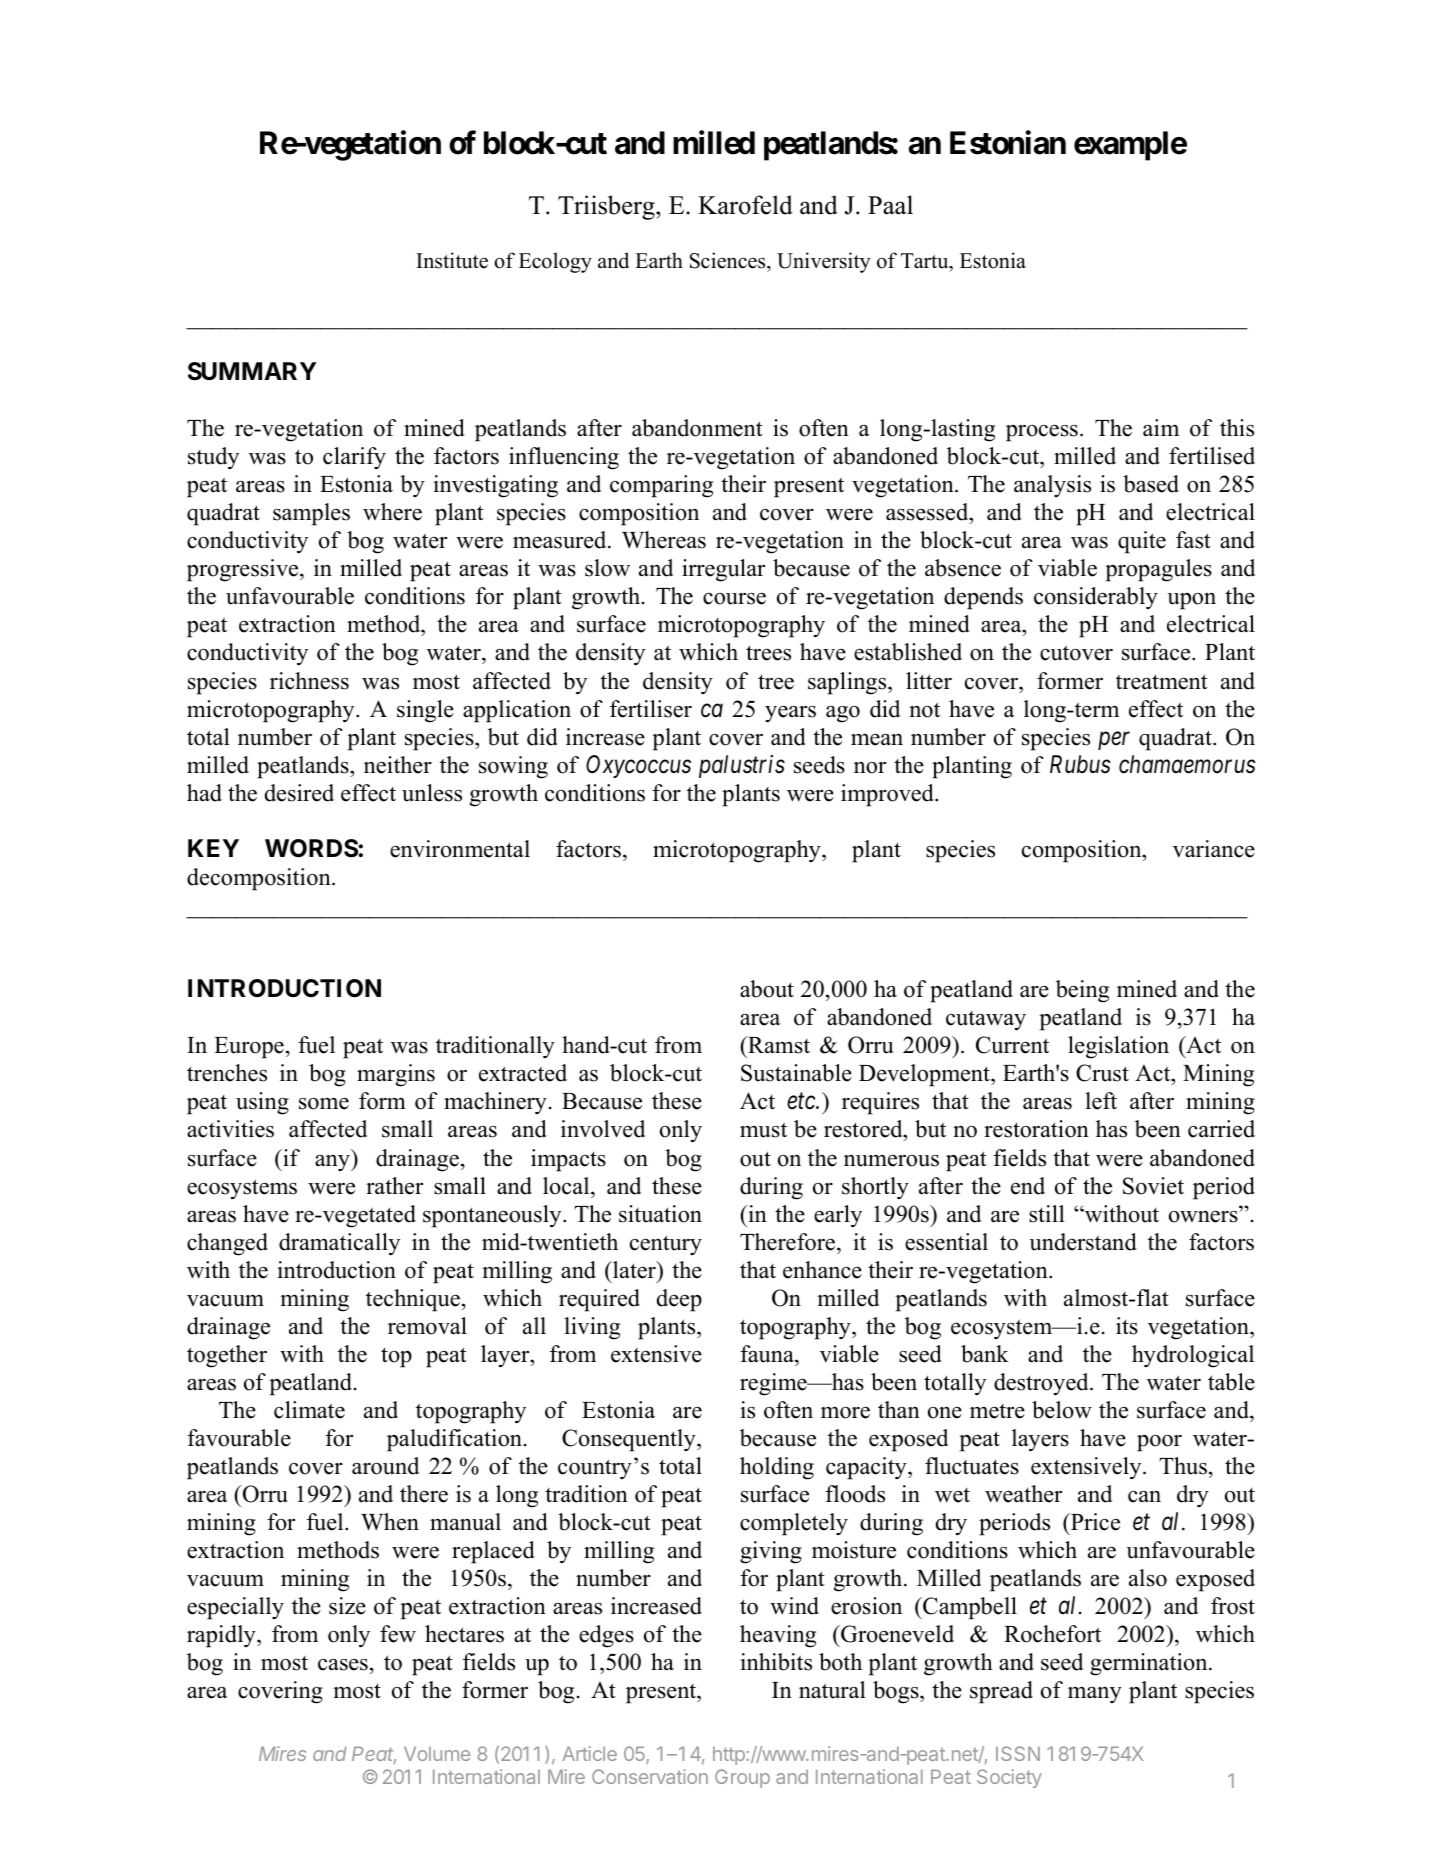  What do you see at coordinates (768, 1354) in the page?
I see `fauna` at bounding box center [768, 1354].
